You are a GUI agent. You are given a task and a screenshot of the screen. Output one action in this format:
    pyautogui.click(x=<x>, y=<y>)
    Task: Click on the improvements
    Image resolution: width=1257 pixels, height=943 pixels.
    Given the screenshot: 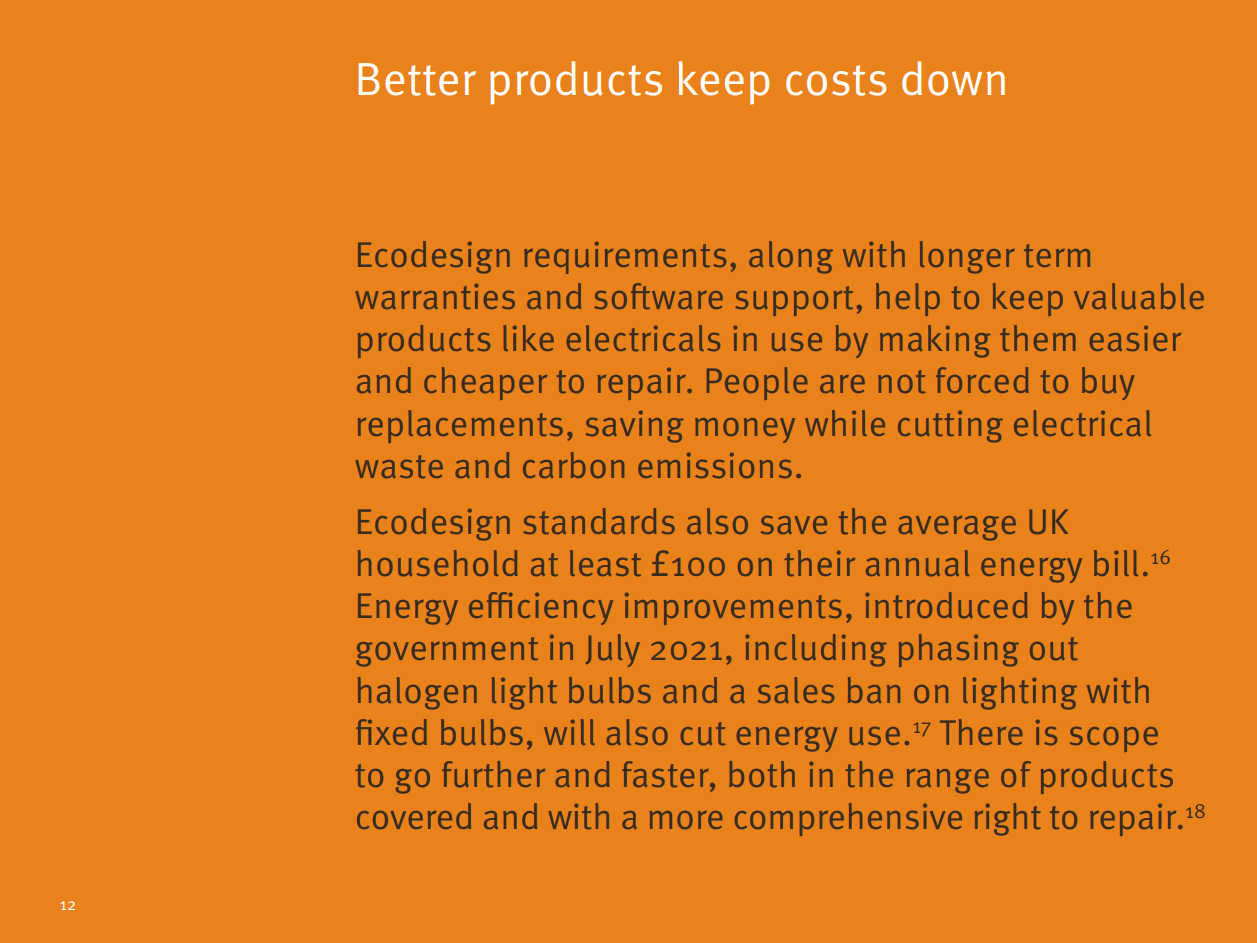 What is the action you would take?
    pyautogui.click(x=733, y=609)
